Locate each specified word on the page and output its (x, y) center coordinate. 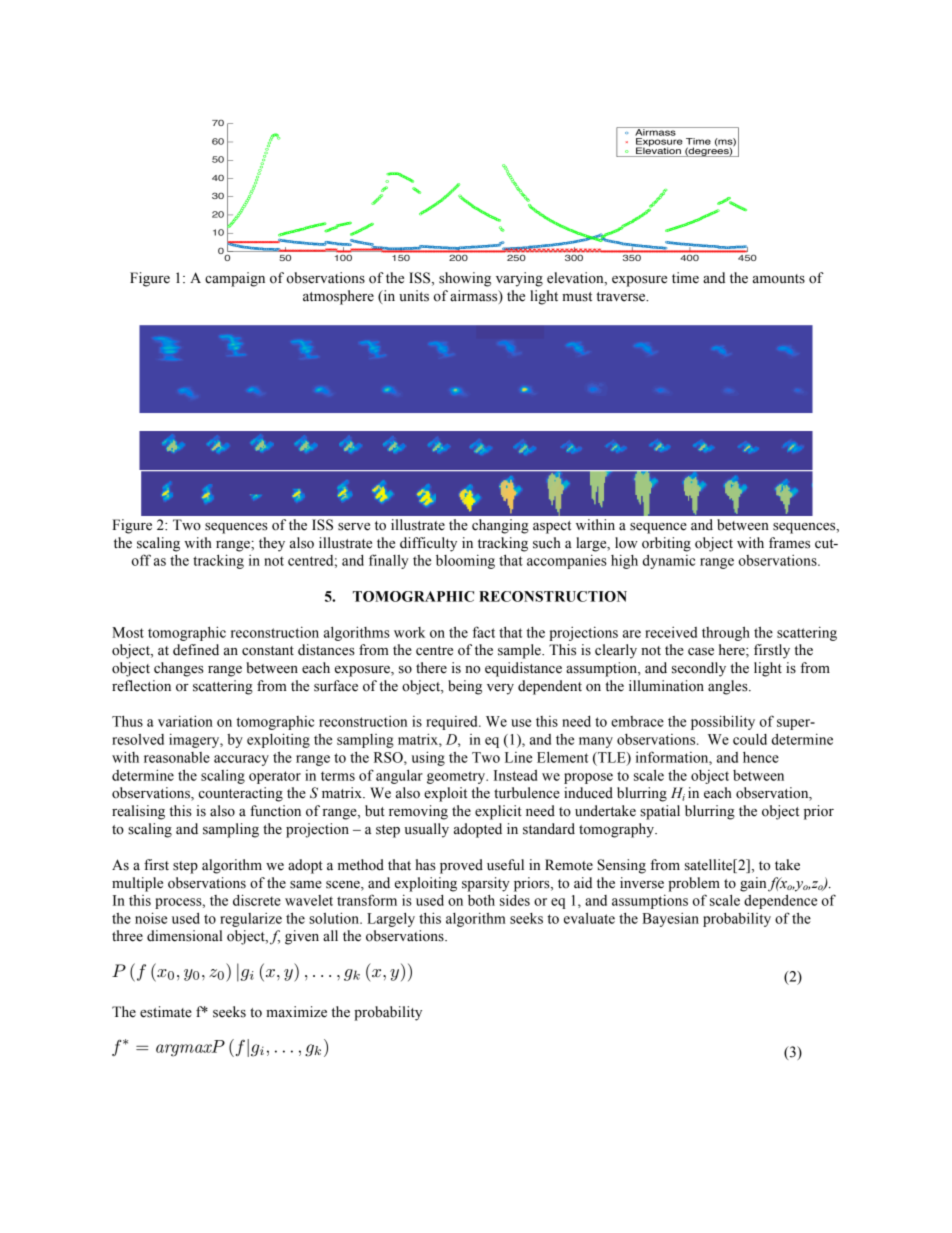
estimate (166, 1012)
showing (465, 279)
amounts (779, 279)
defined (196, 650)
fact (484, 632)
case (701, 652)
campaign (235, 279)
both (481, 900)
